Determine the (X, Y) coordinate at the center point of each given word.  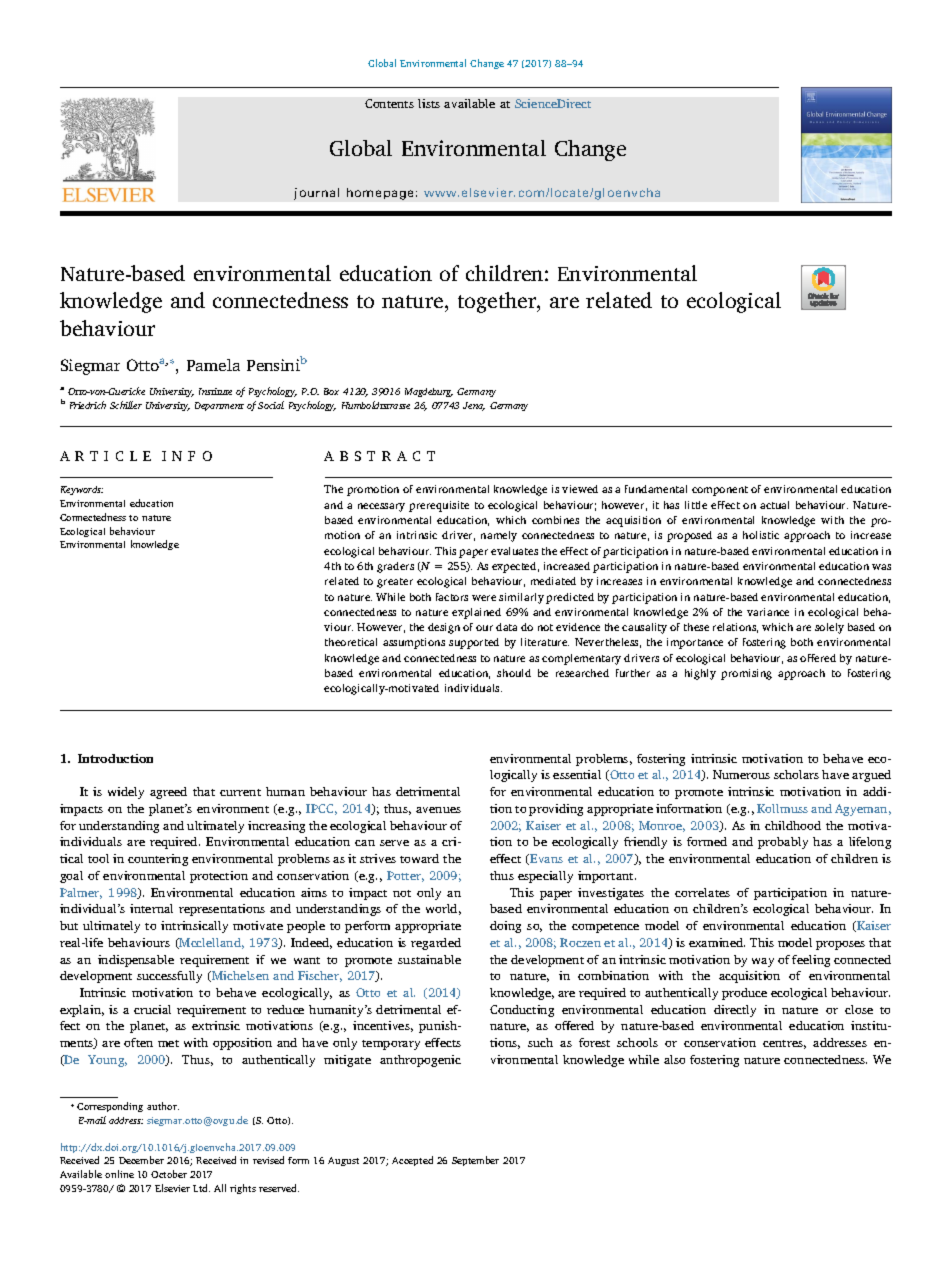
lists (429, 103)
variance (768, 612)
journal (316, 194)
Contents (389, 103)
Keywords (82, 490)
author (163, 1106)
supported (474, 643)
